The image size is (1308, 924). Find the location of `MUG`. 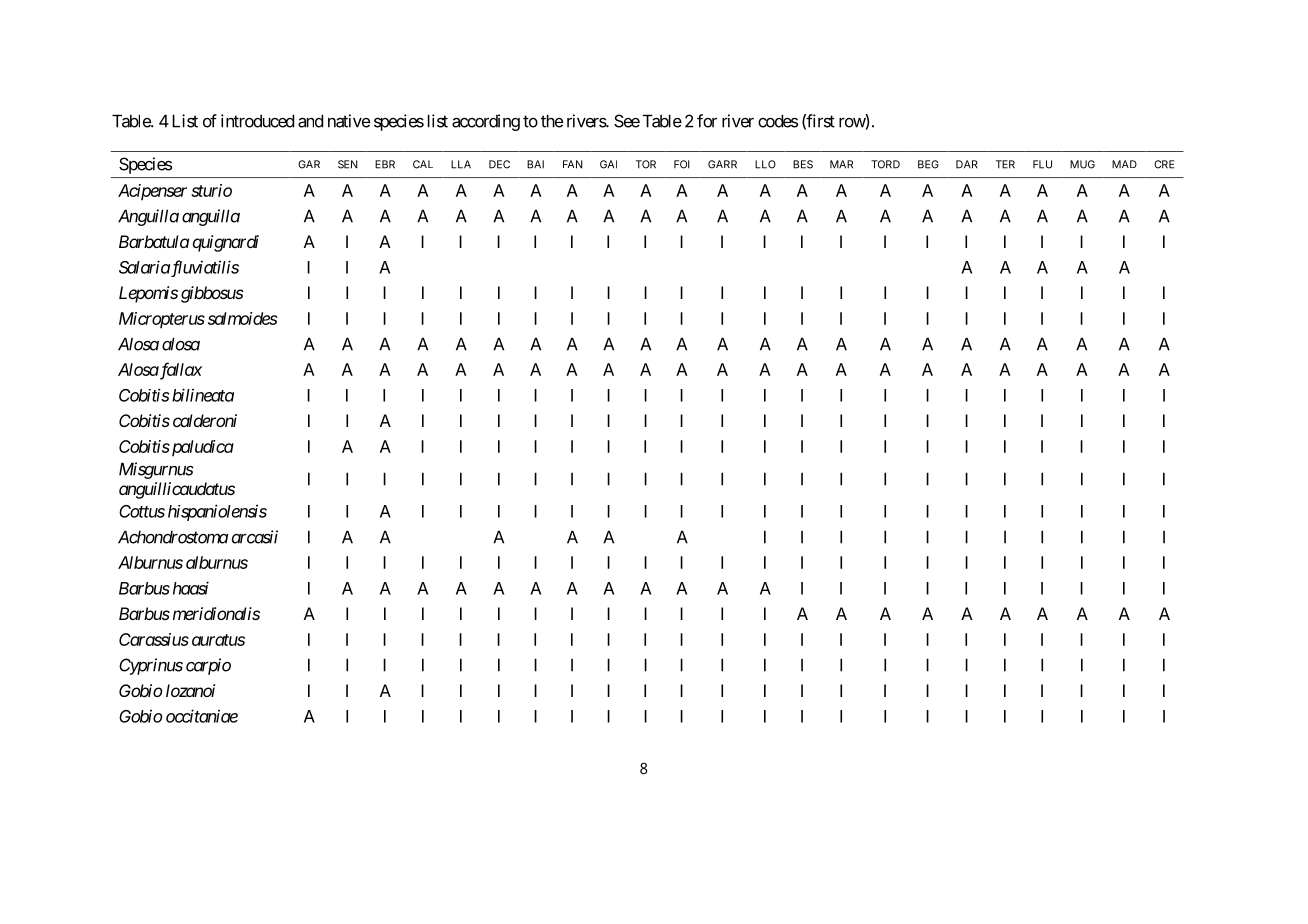

MUG is located at coordinates (1082, 164).
